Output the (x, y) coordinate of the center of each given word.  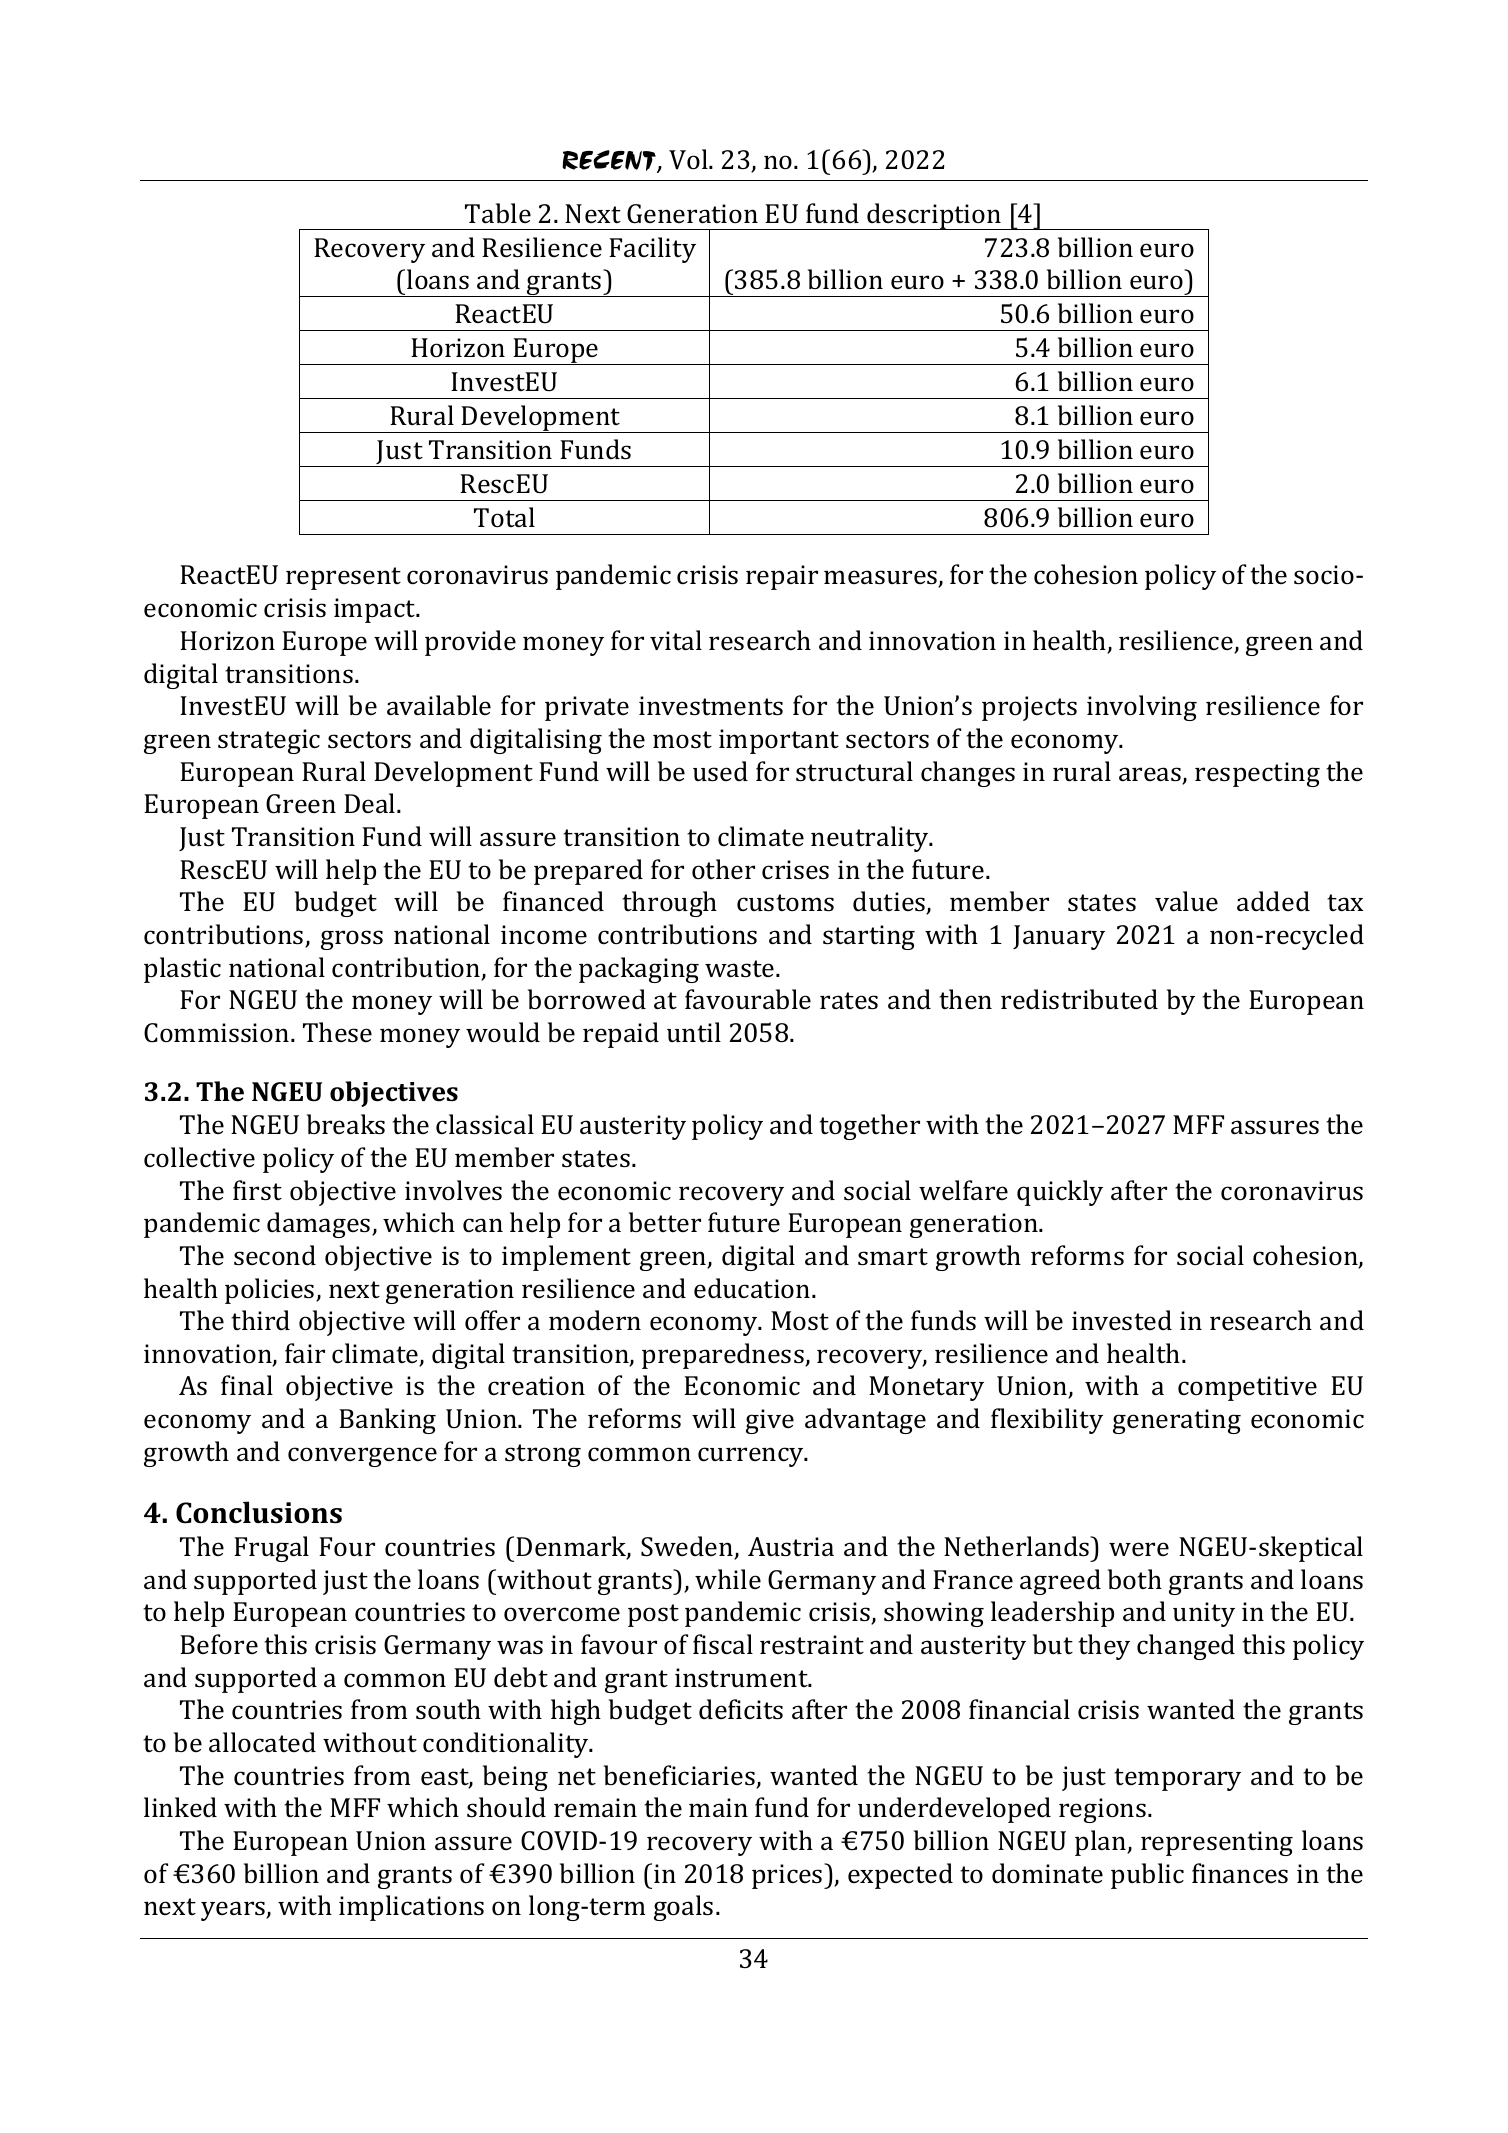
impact (376, 610)
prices (788, 1876)
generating (1177, 1421)
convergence (362, 1457)
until (694, 1032)
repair (782, 577)
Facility (652, 250)
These (337, 1032)
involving (1142, 708)
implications (411, 1908)
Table (498, 213)
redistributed (1079, 999)
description (934, 216)
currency (752, 1457)
